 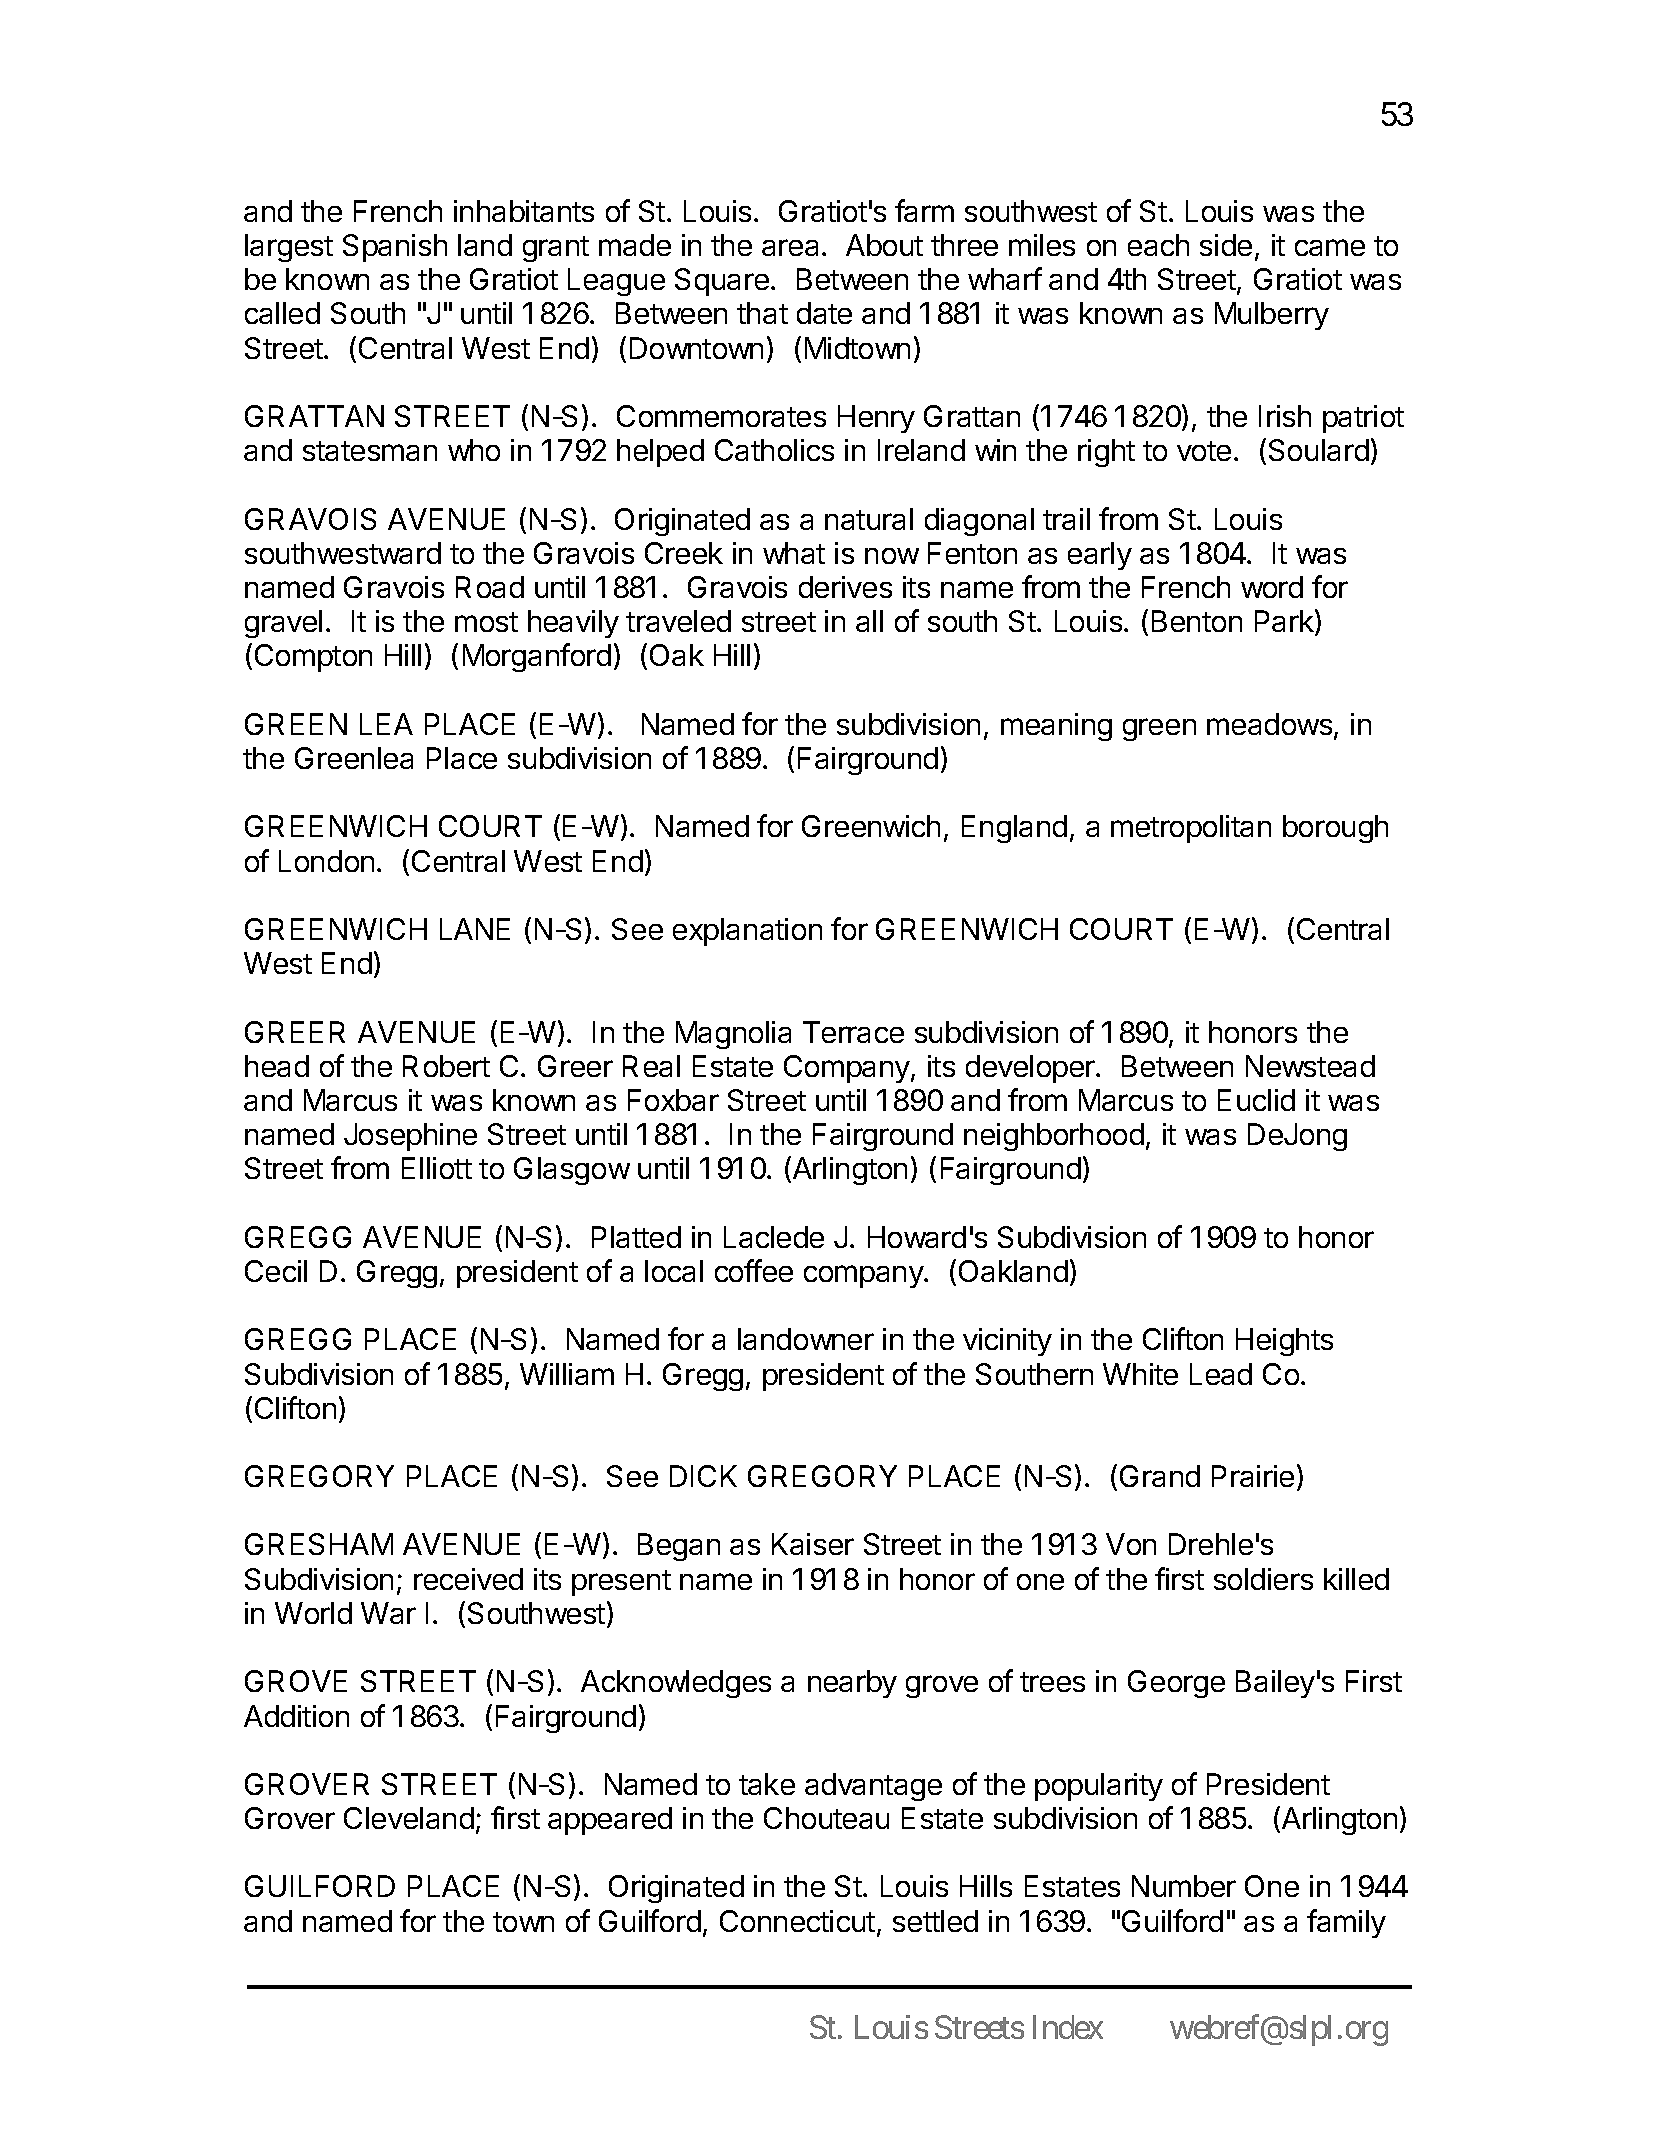 What do you see at coordinates (1191, 829) in the screenshot?
I see `metropolitan` at bounding box center [1191, 829].
